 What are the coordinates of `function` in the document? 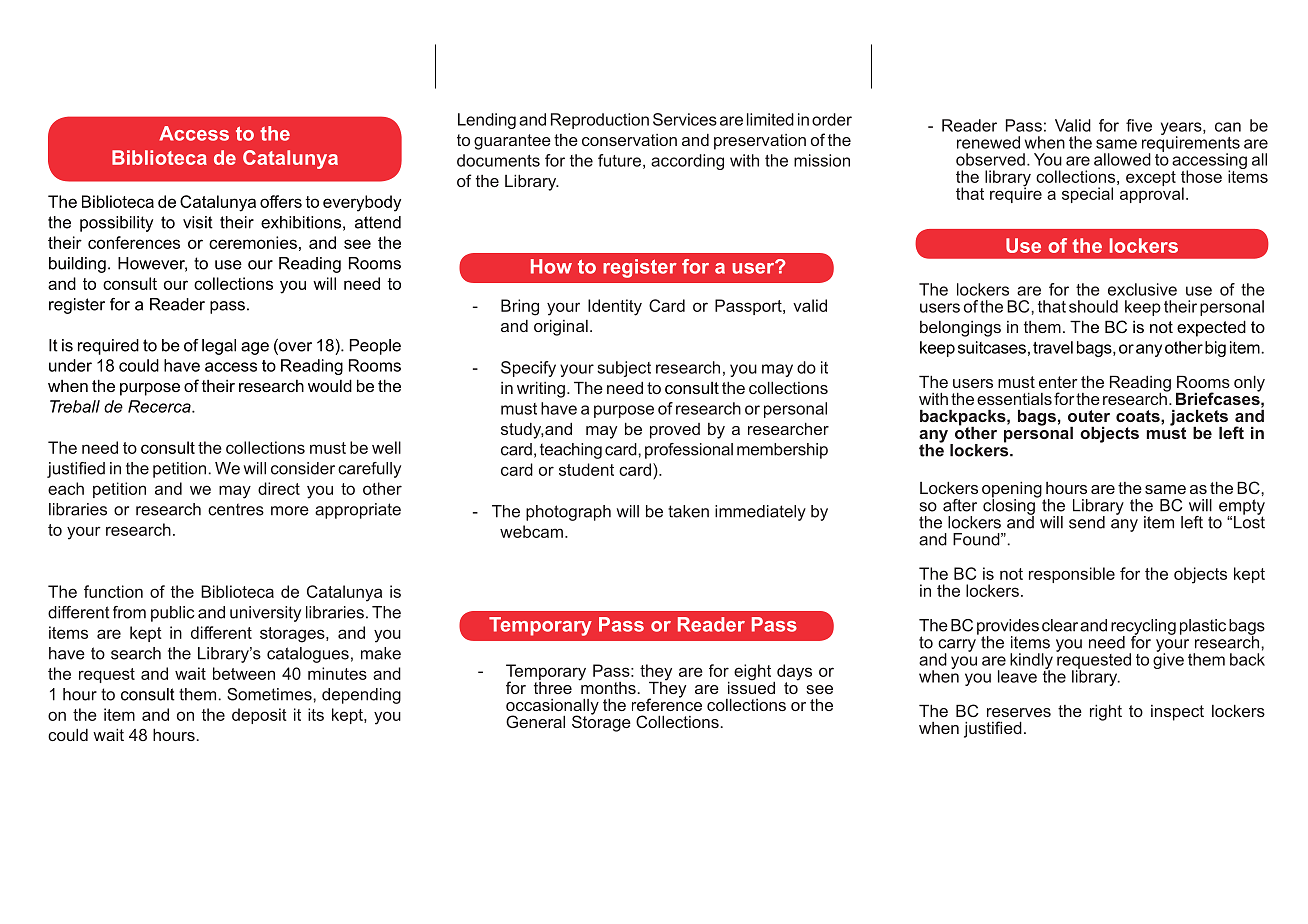 It's located at (113, 591).
